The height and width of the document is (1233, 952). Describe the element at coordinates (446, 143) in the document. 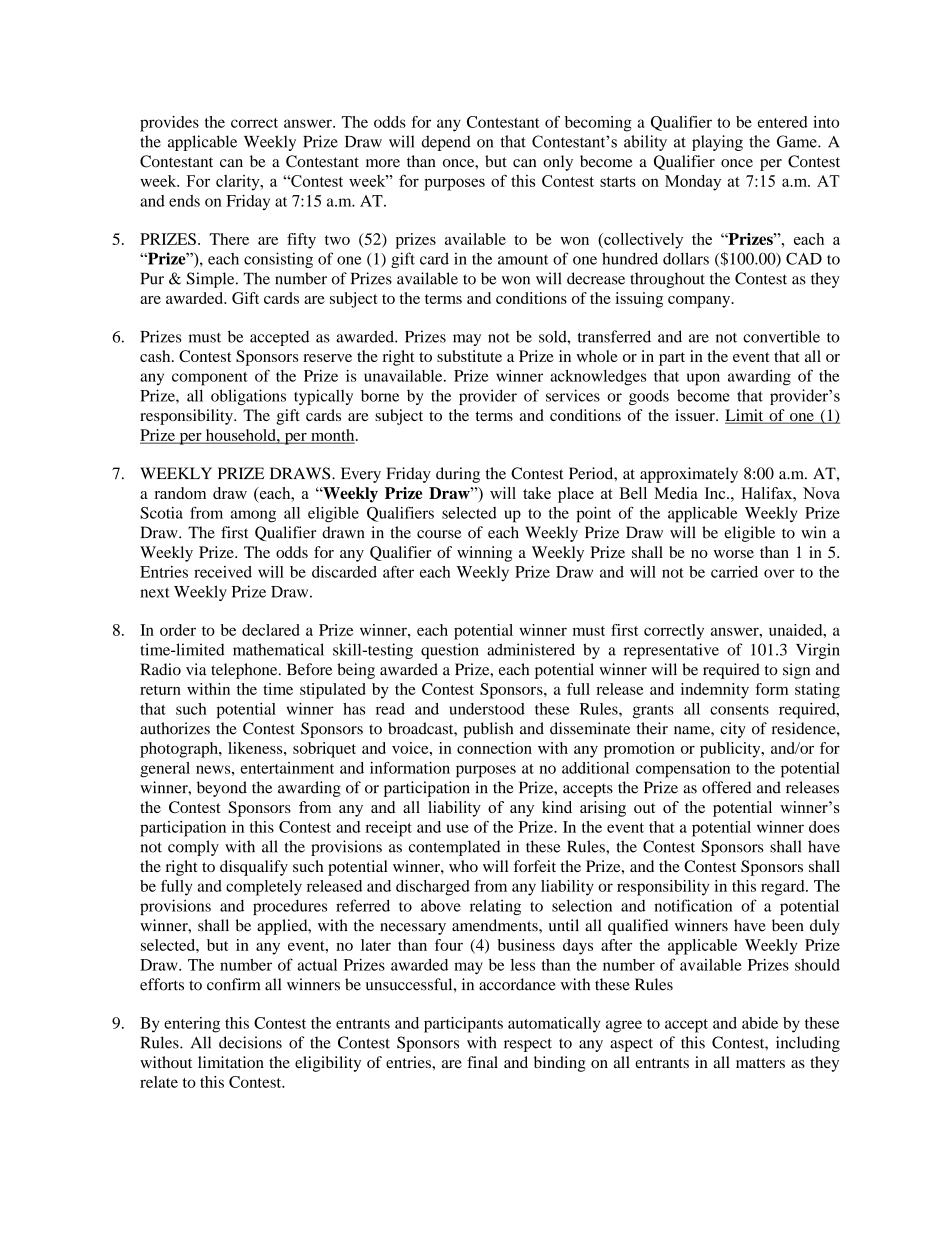

I see `depend` at that location.
